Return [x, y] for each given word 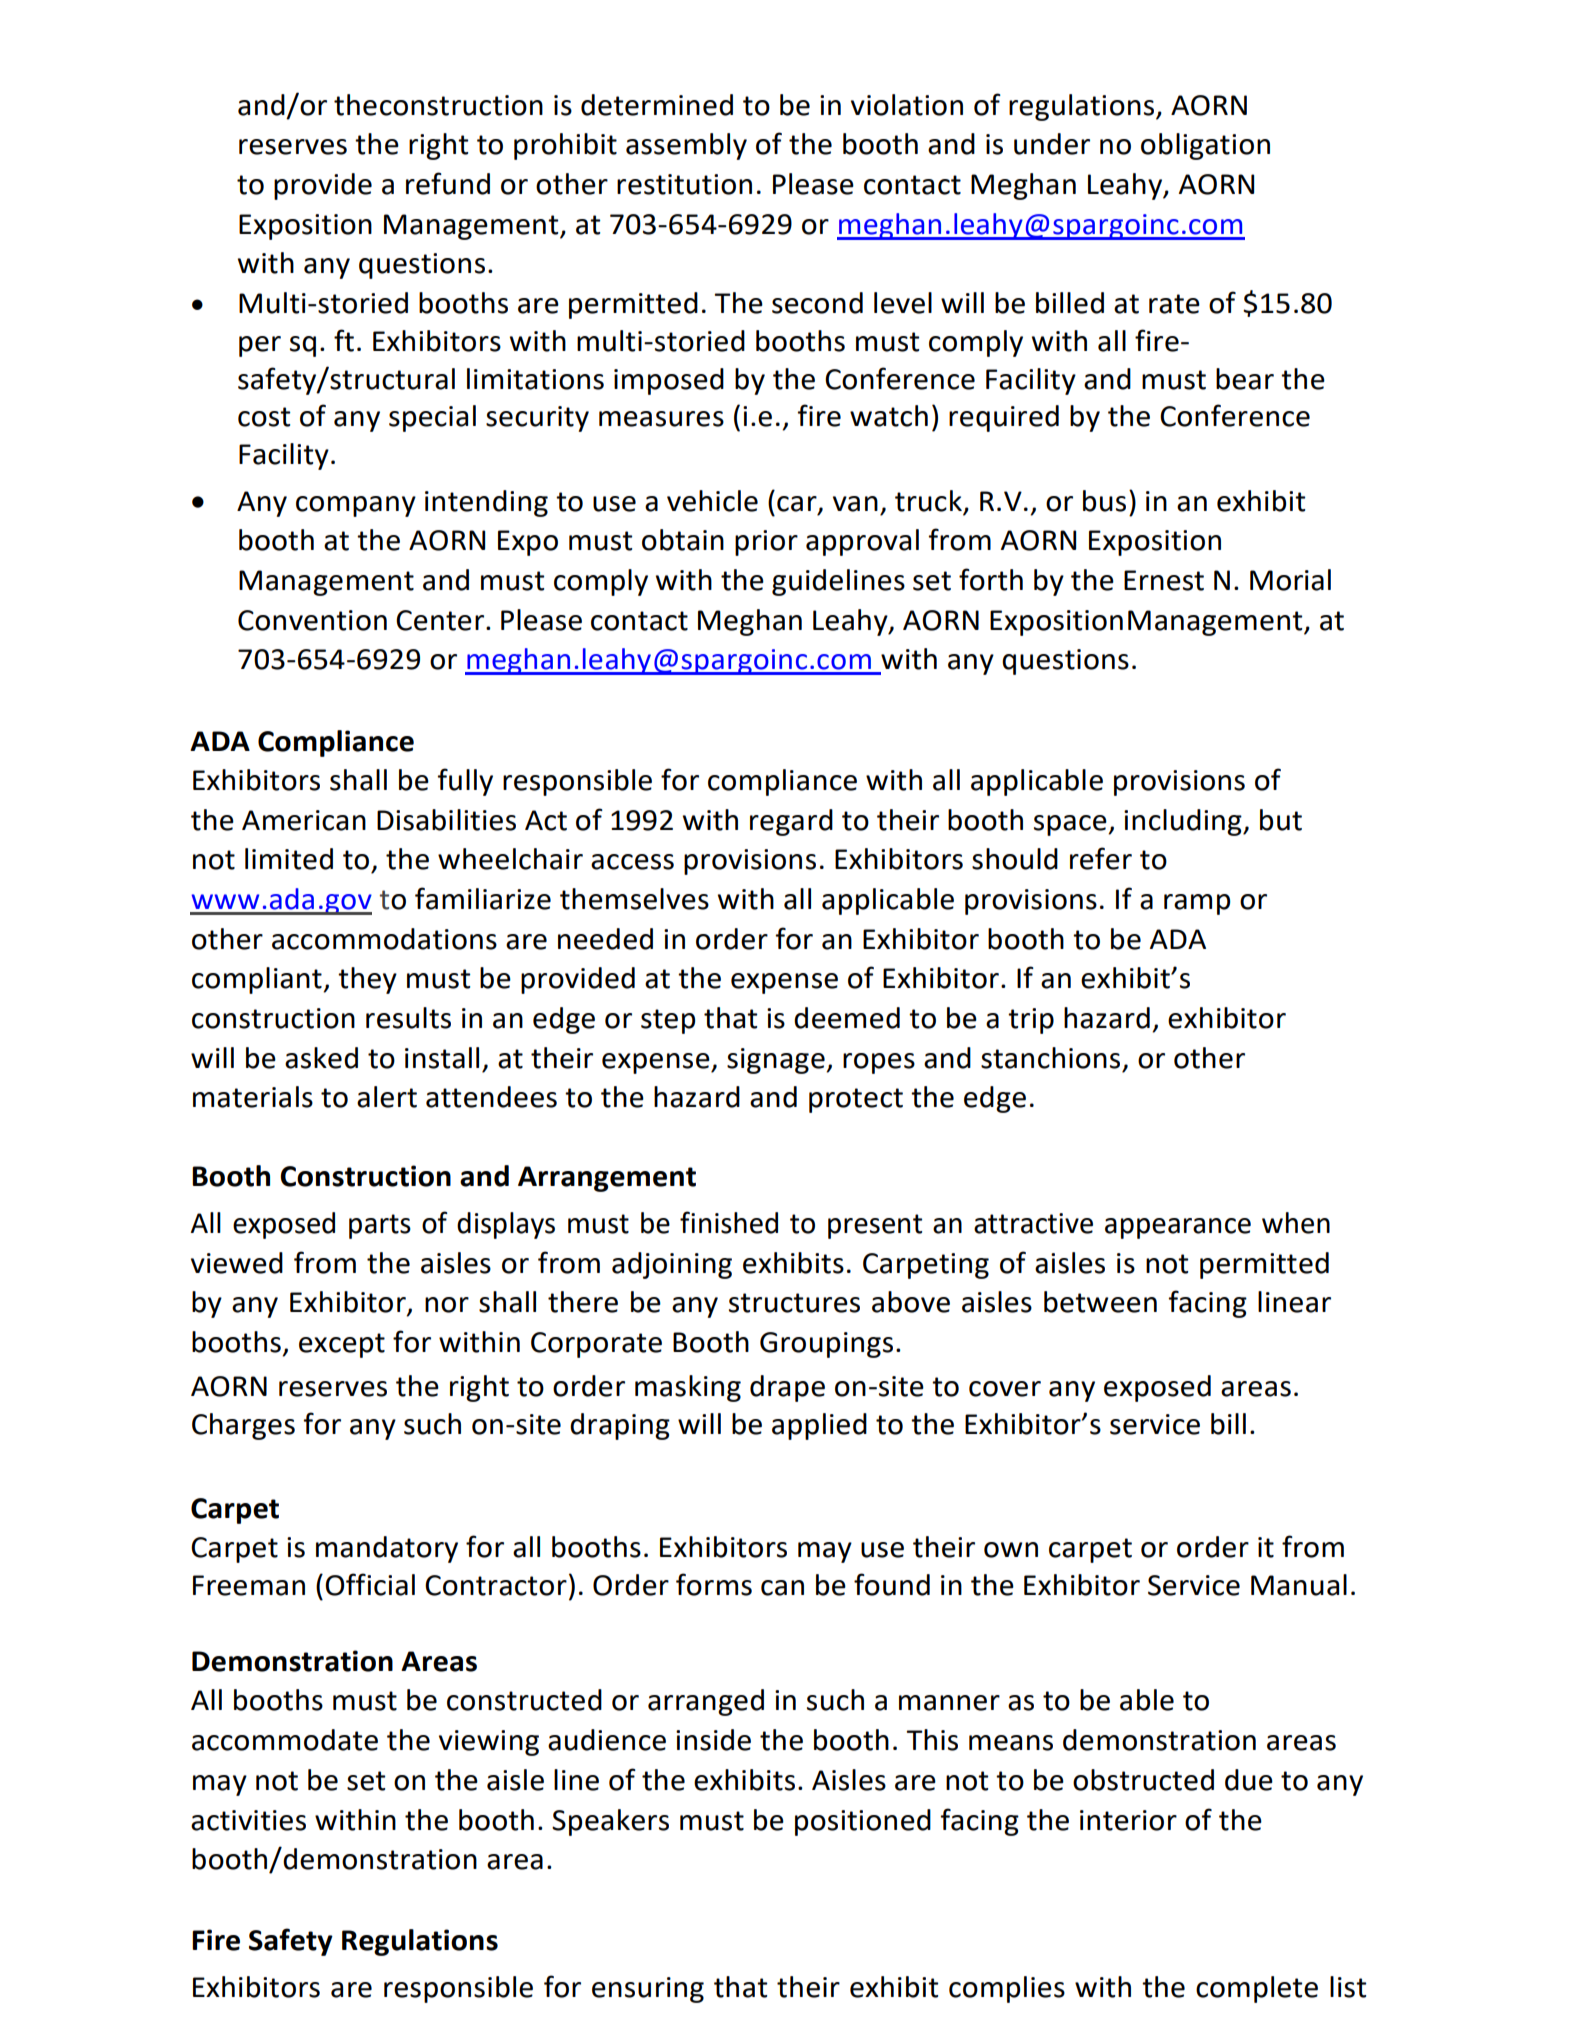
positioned [863, 1822]
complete [1257, 1989]
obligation [1205, 146]
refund [448, 183]
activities [248, 1820]
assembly [686, 146]
